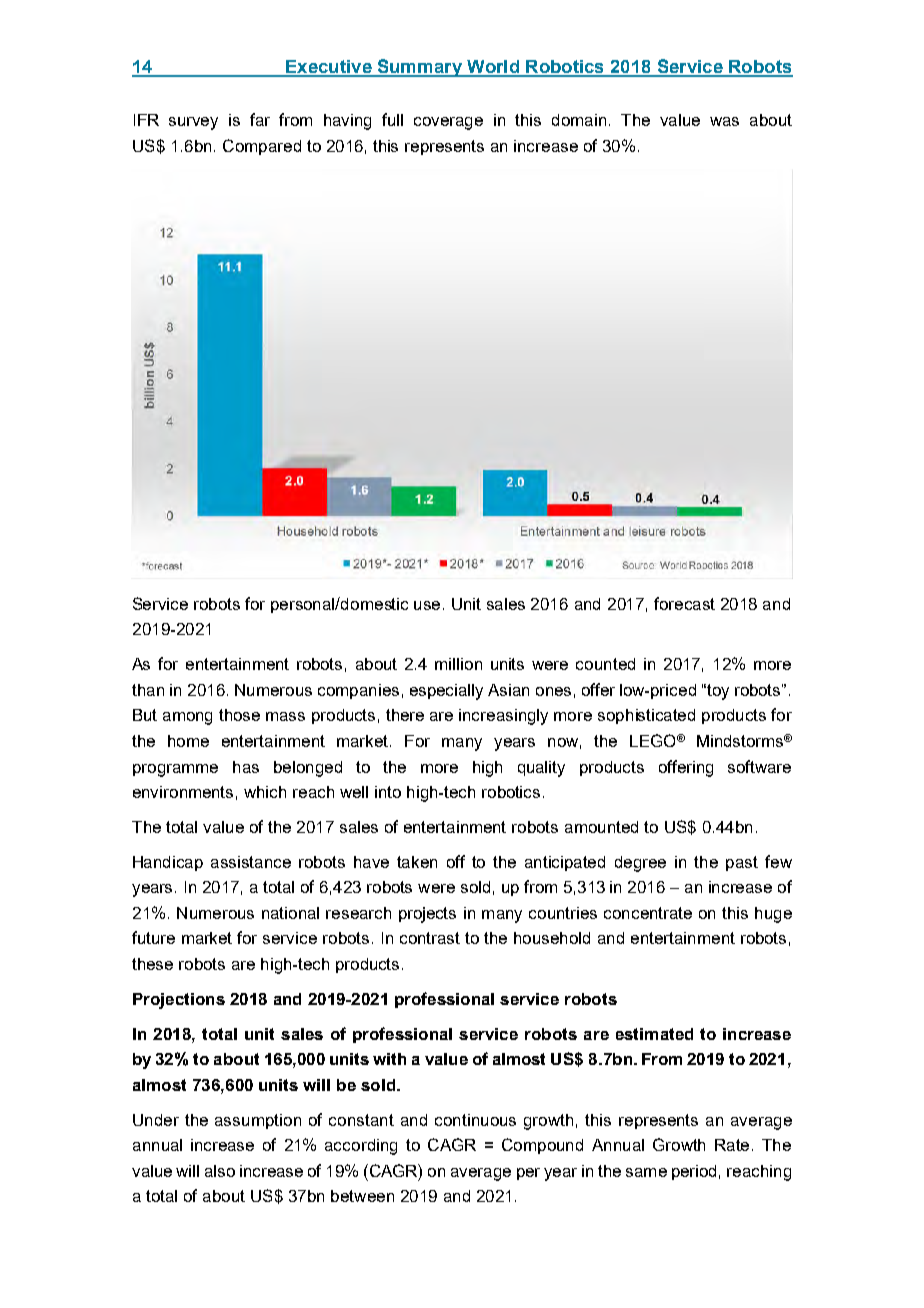 This screenshot has height=1308, width=924. What do you see at coordinates (717, 692) in the screenshot?
I see `toy` at bounding box center [717, 692].
